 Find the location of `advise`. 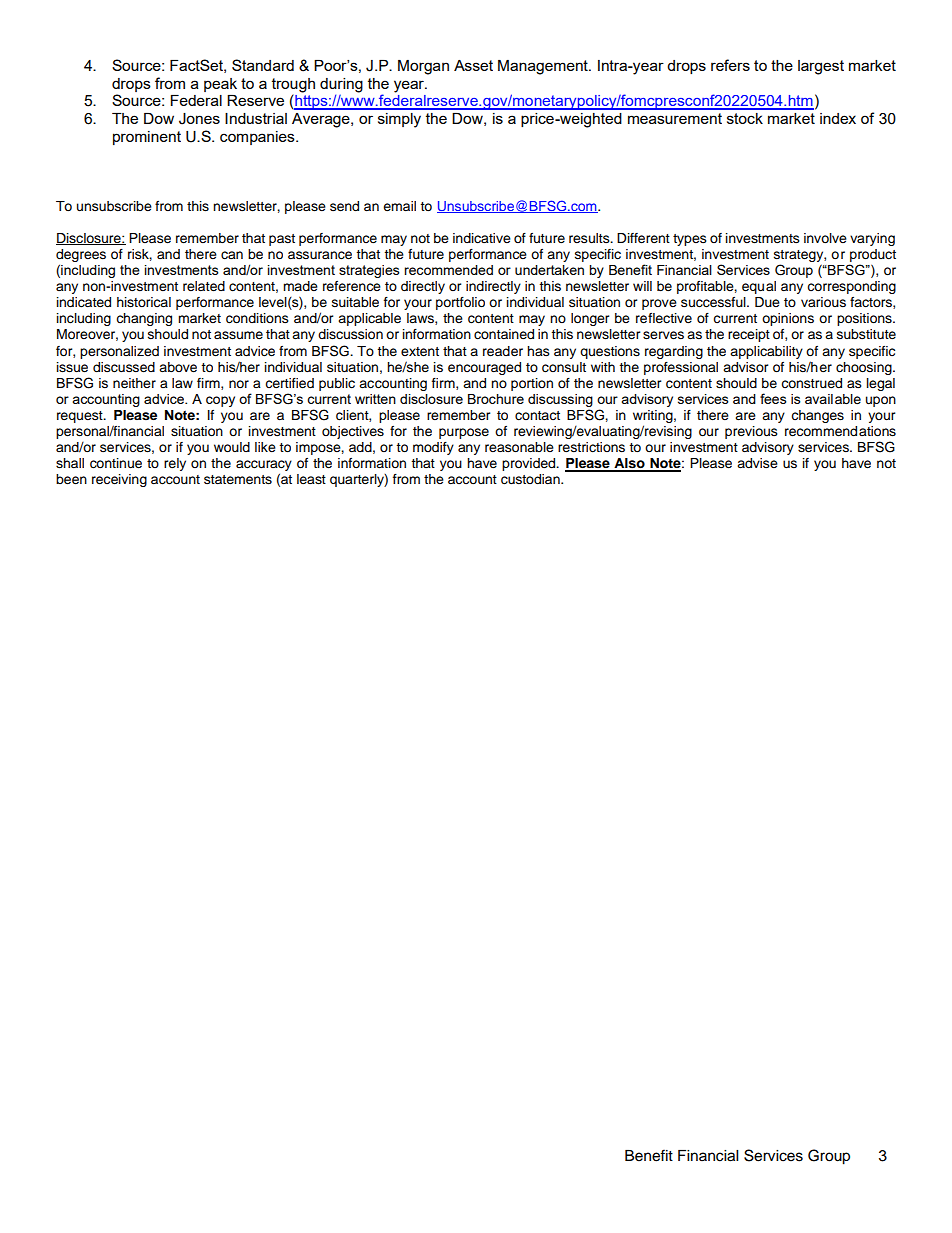

advise is located at coordinates (757, 463).
